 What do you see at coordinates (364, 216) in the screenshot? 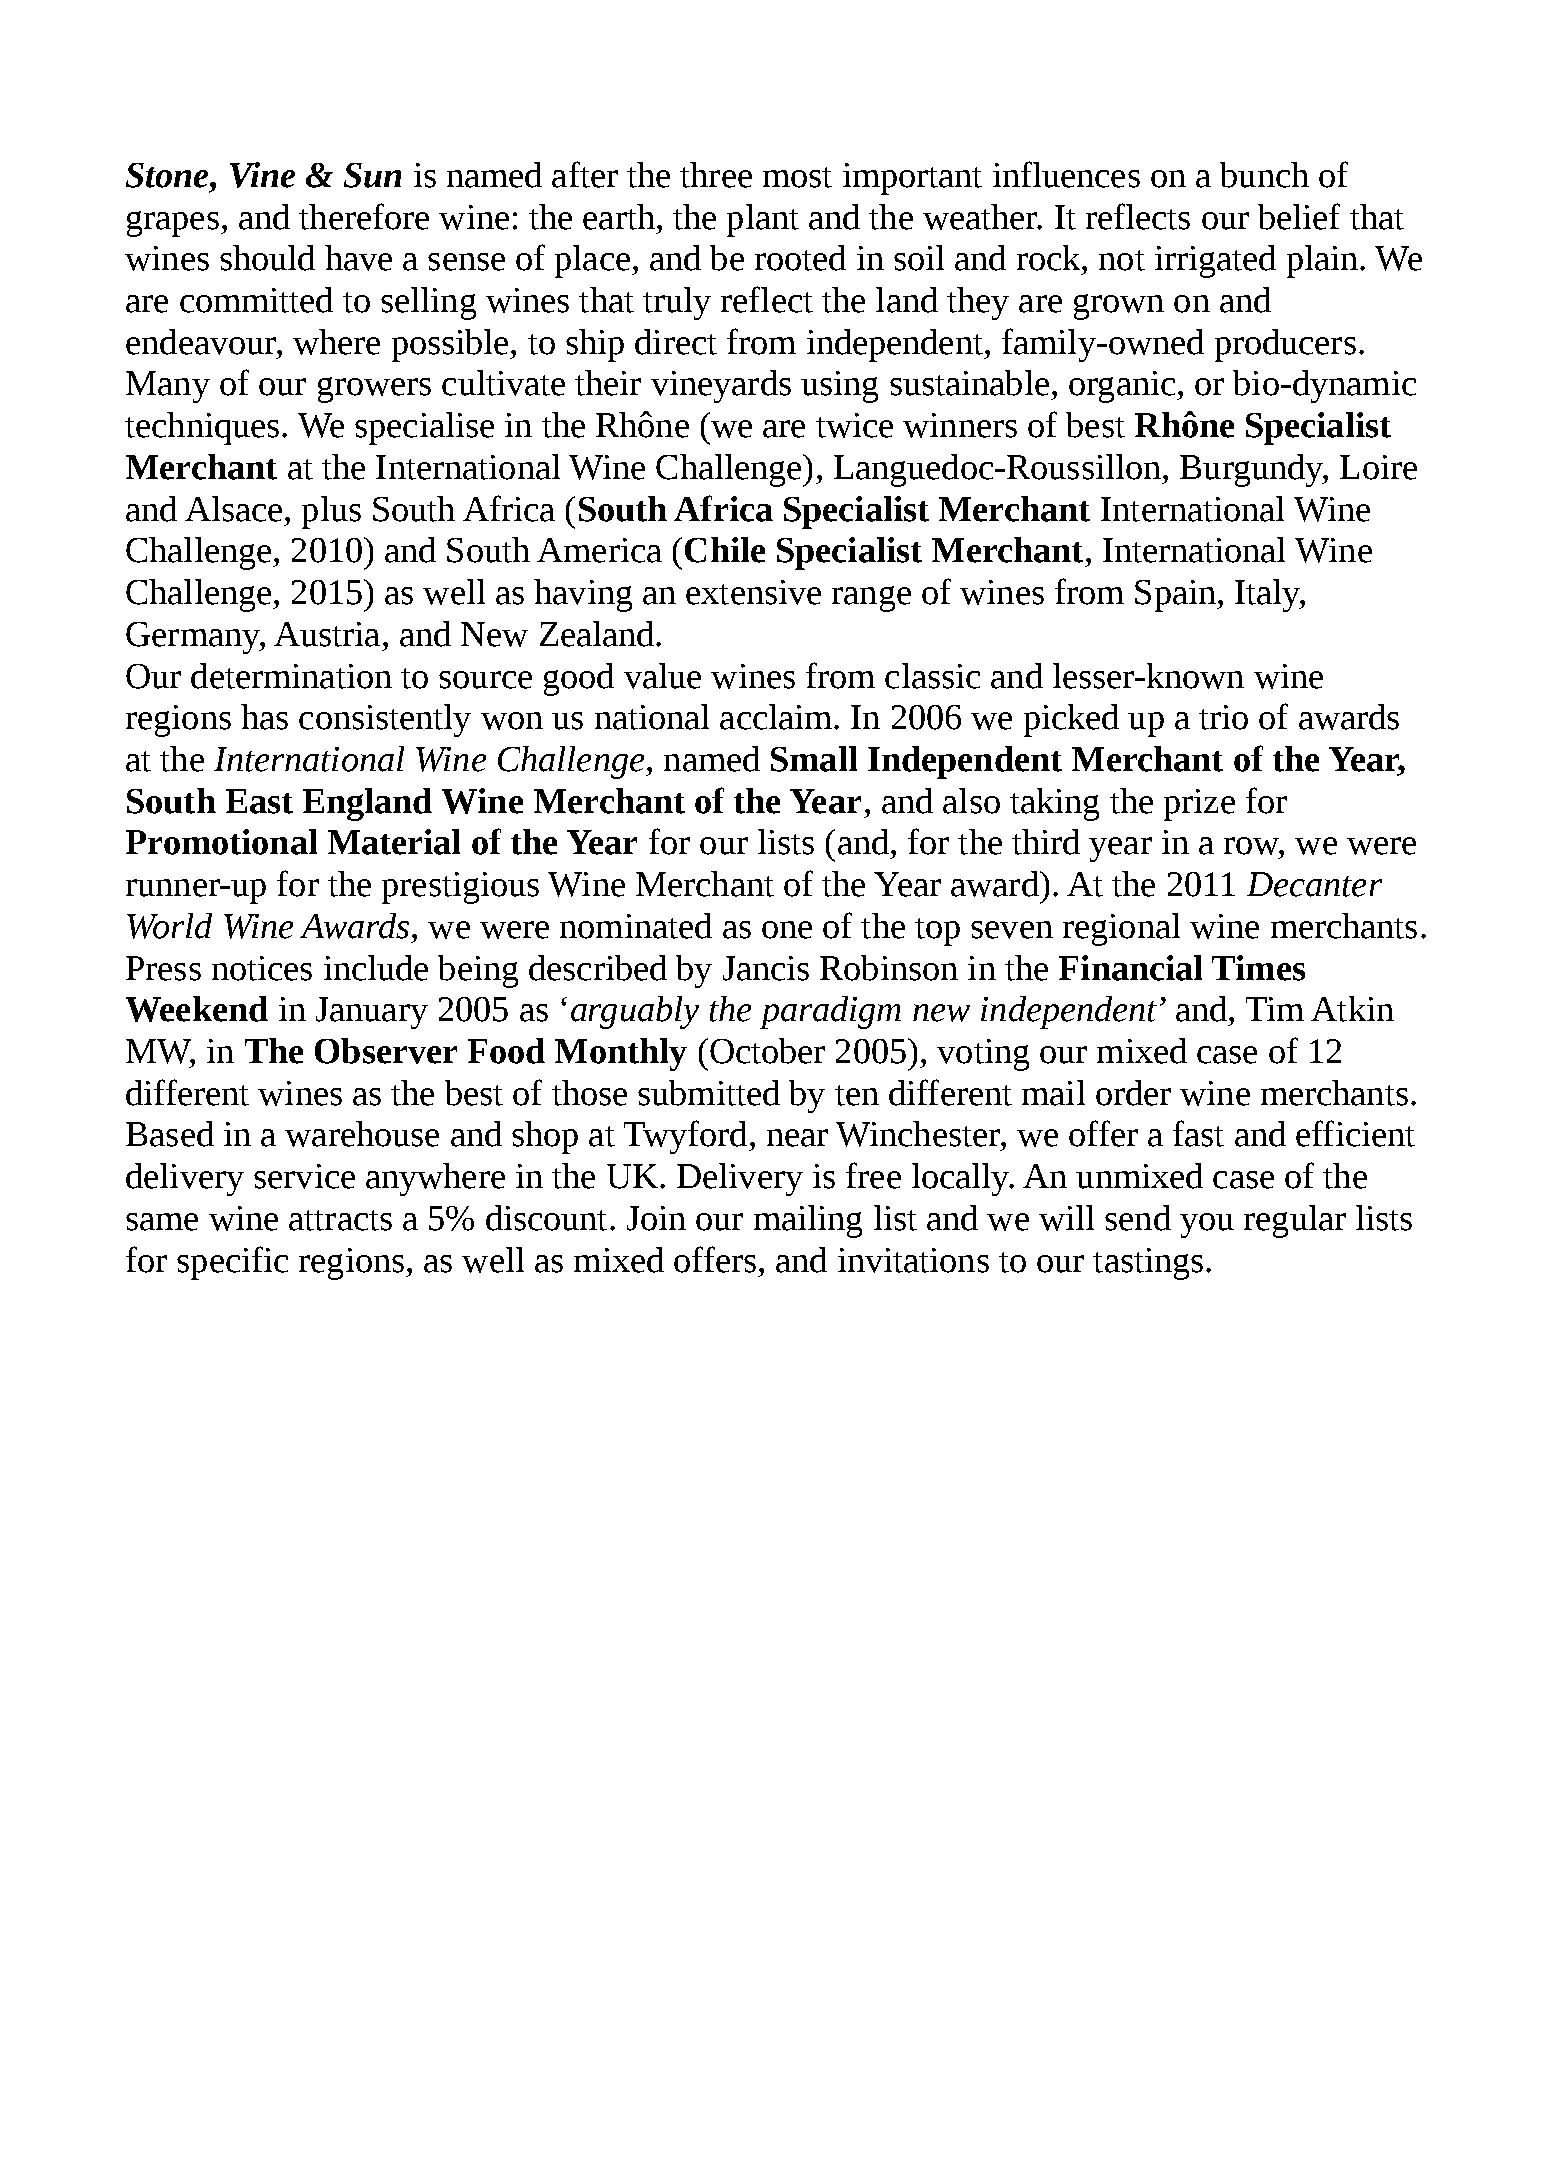
I see `therefore` at bounding box center [364, 216].
